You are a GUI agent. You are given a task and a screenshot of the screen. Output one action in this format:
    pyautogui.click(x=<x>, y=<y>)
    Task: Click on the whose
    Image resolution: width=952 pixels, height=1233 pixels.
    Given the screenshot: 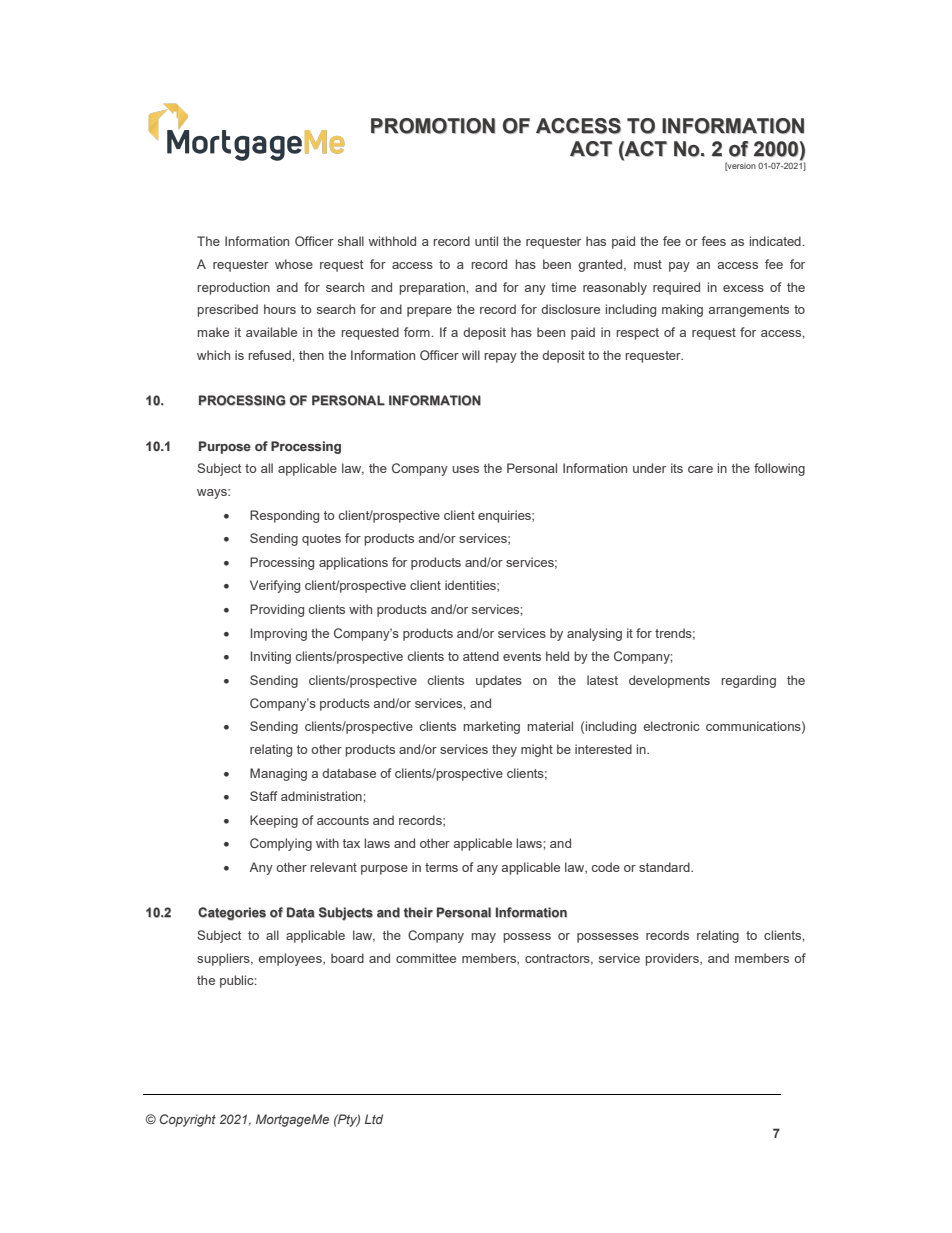 What is the action you would take?
    pyautogui.click(x=294, y=264)
